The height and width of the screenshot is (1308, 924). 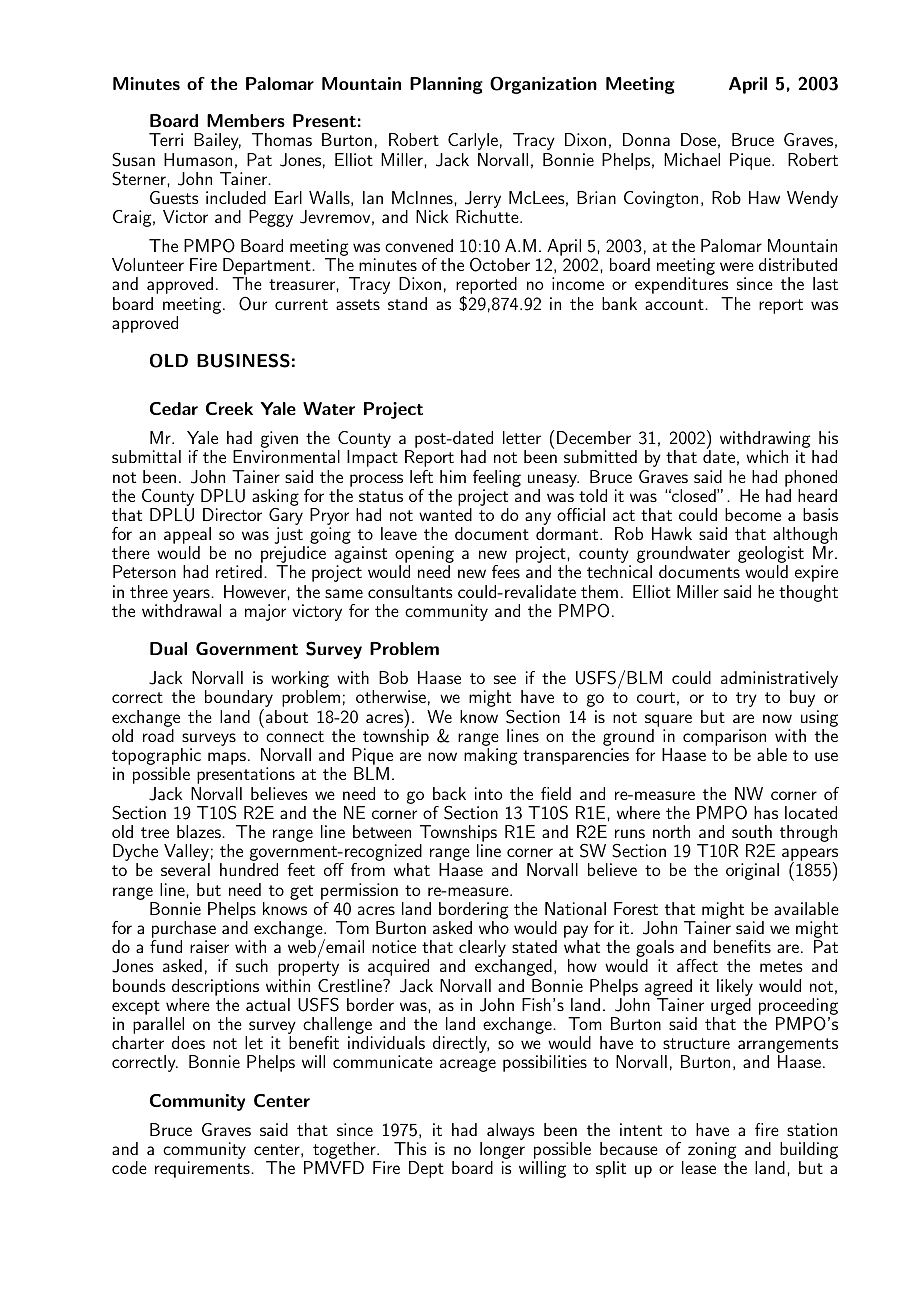 I want to click on Director, so click(x=232, y=514).
